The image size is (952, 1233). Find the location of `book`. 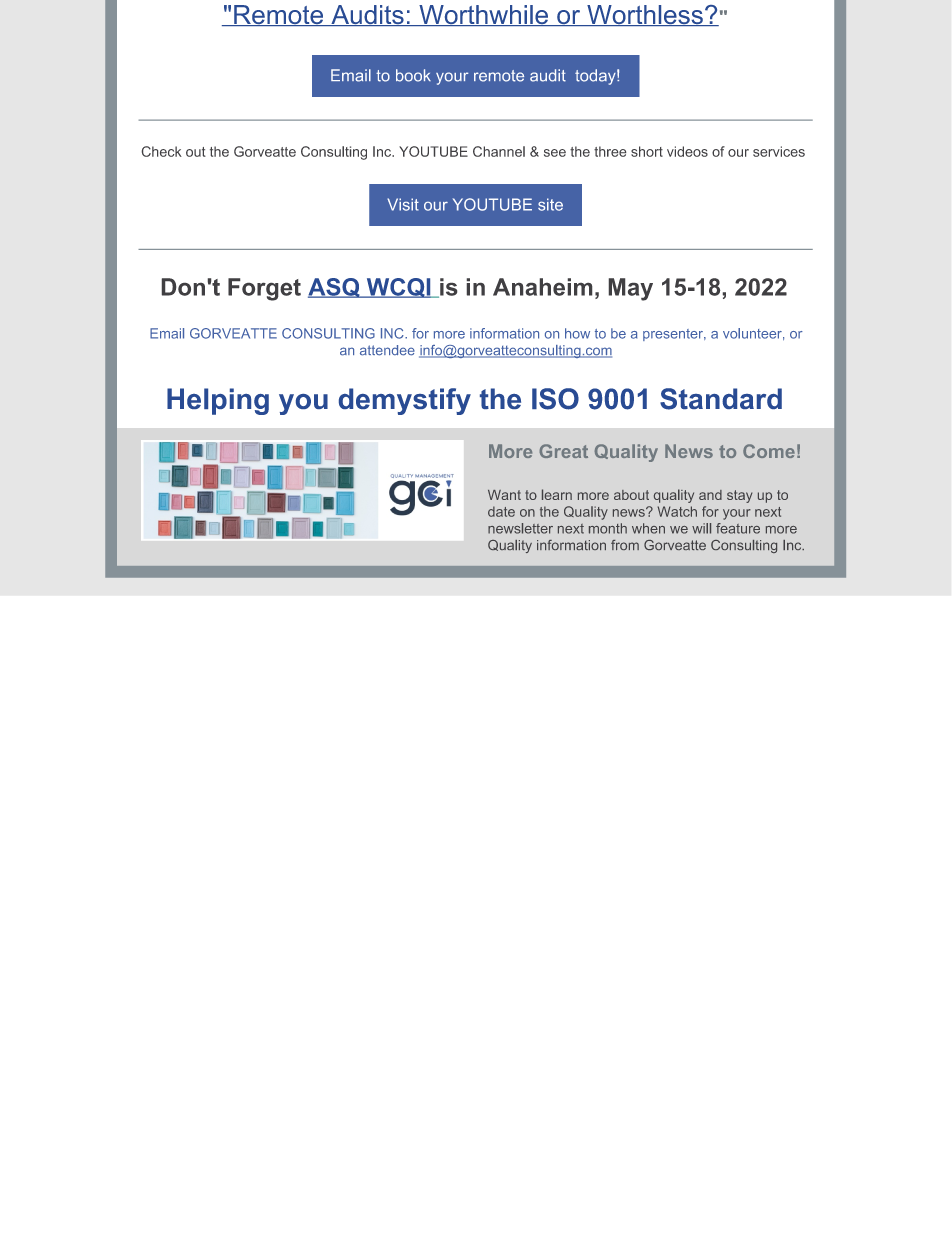

book is located at coordinates (413, 75).
